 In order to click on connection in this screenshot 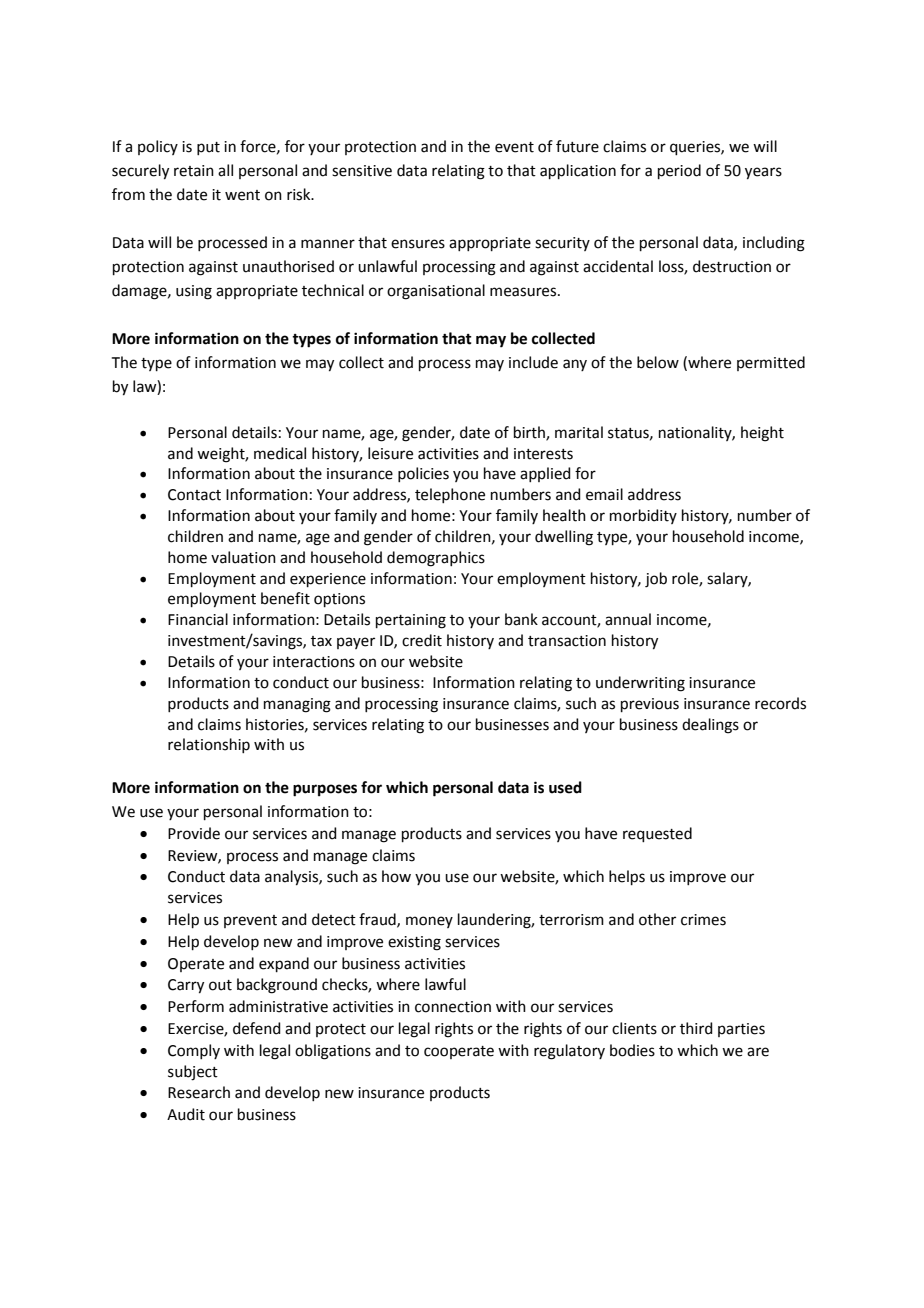, I will do `click(453, 1007)`.
